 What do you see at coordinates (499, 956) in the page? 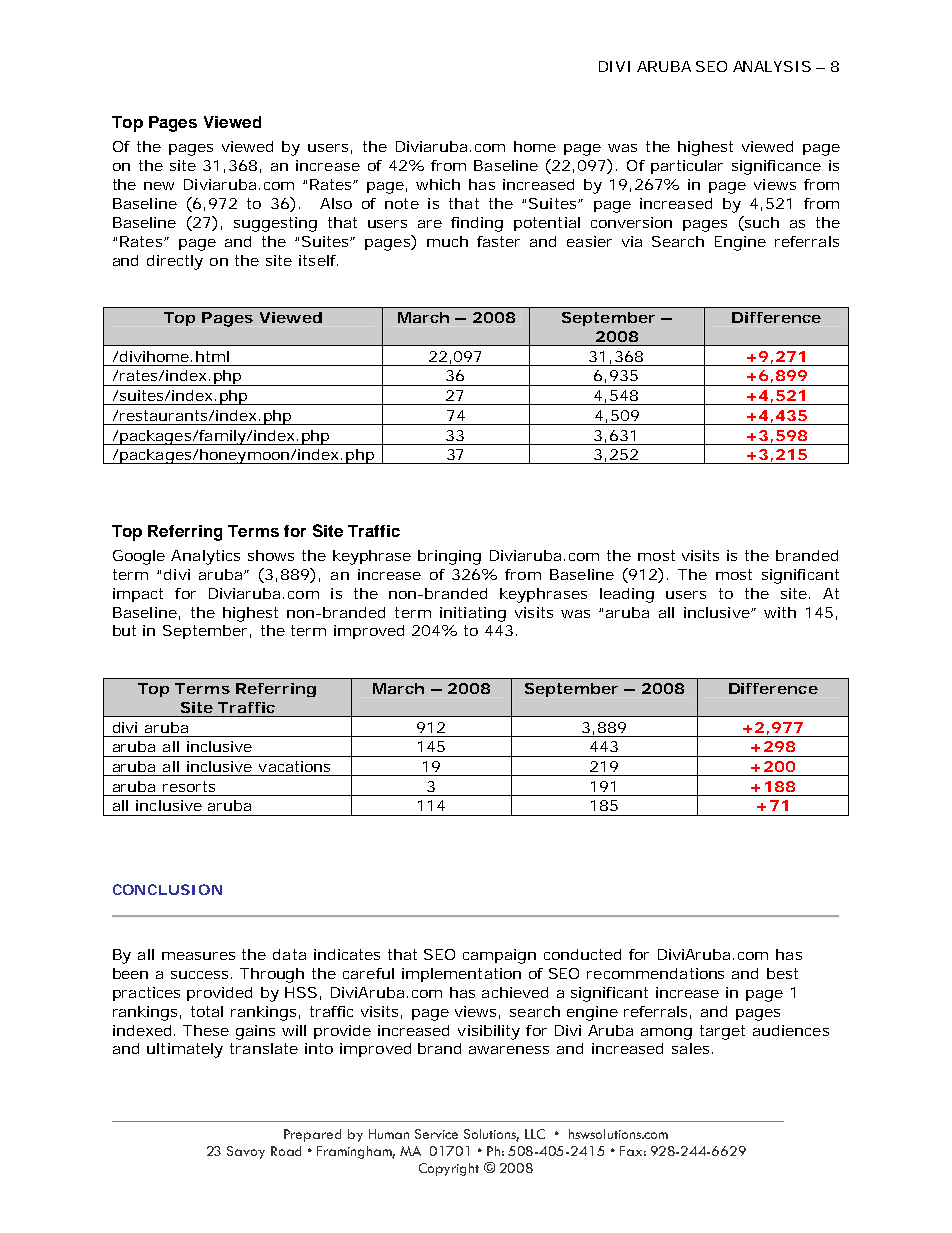
I see `campaign` at bounding box center [499, 956].
